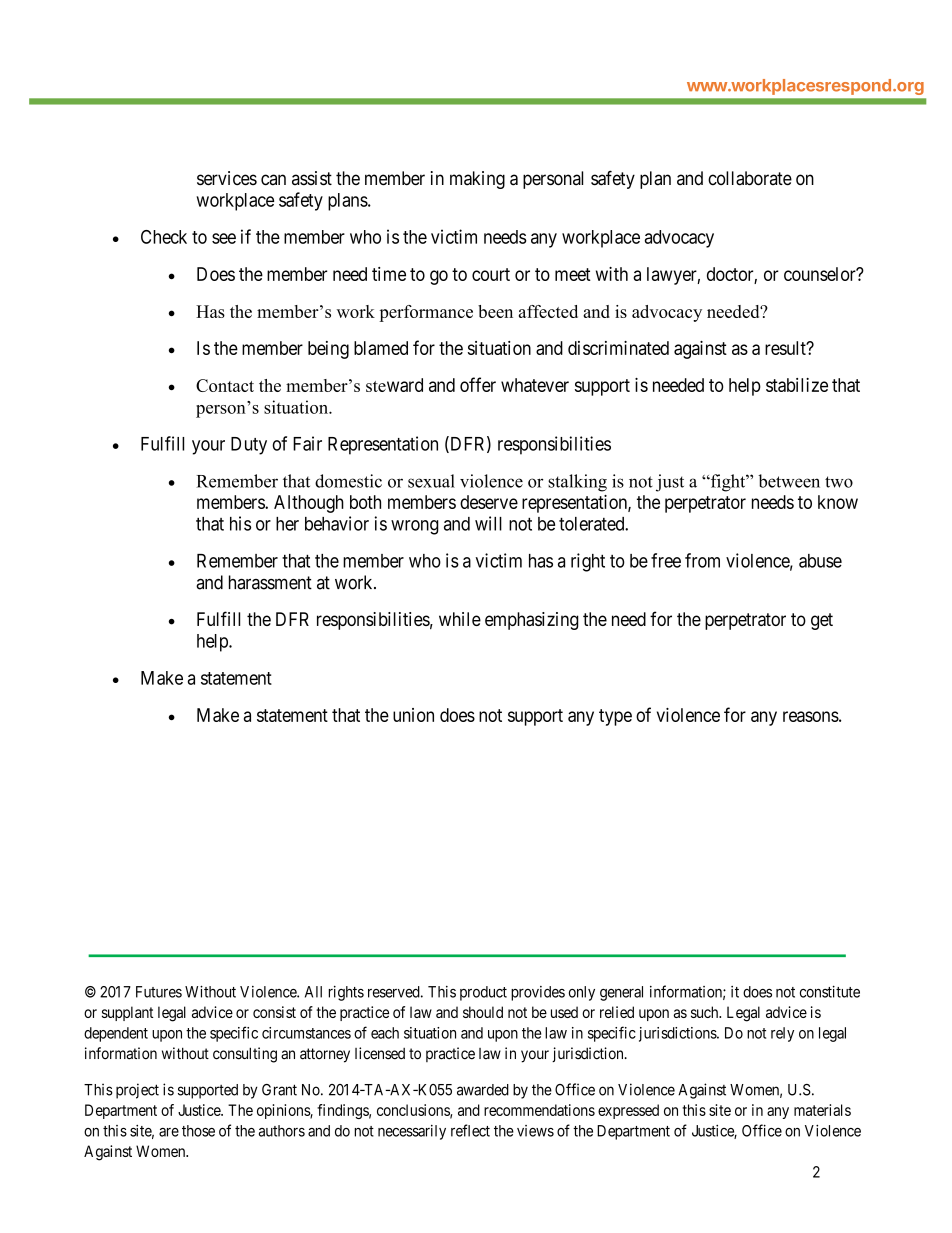 This screenshot has height=1233, width=952. Describe the element at coordinates (750, 178) in the screenshot. I see `collaborate` at that location.
